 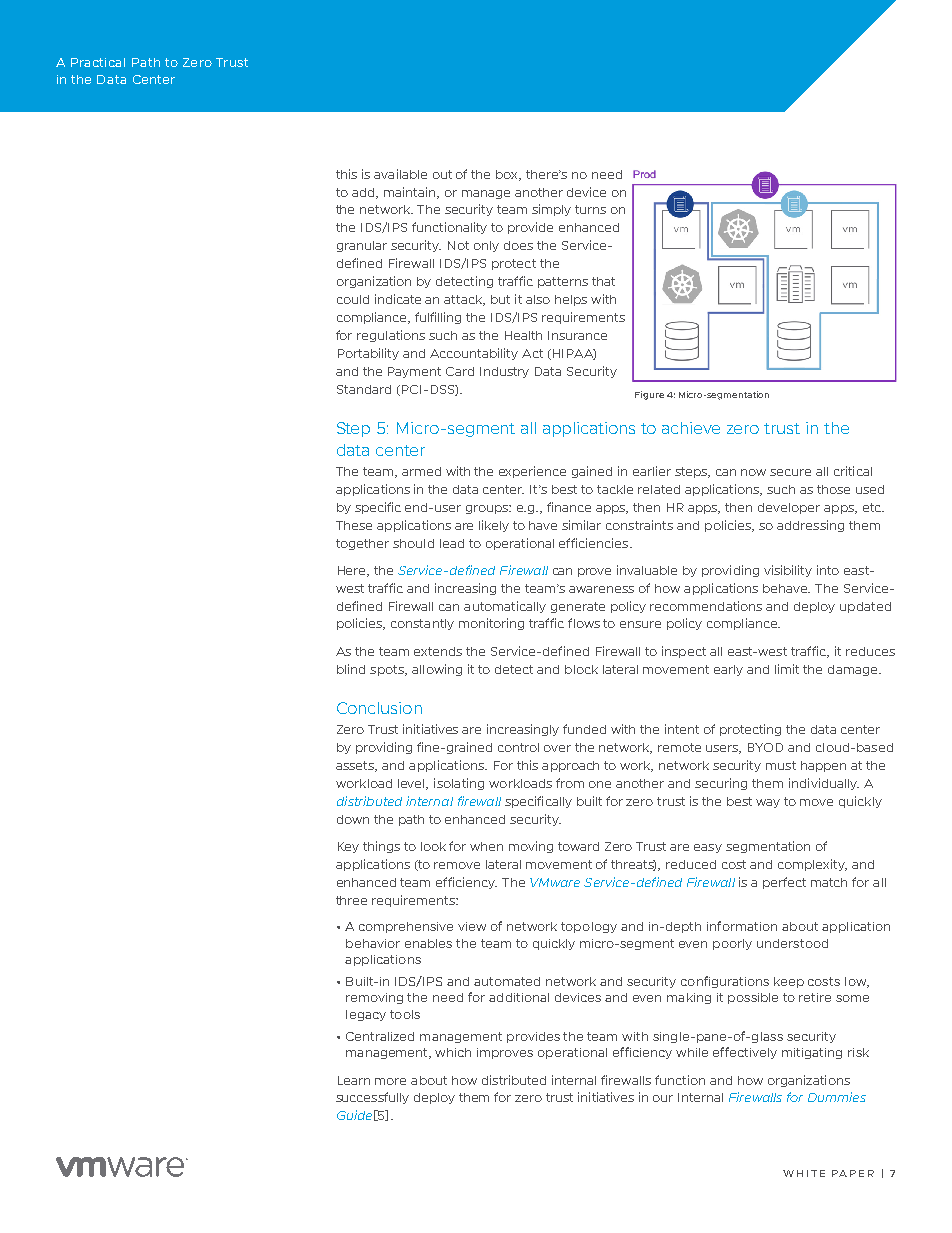 What do you see at coordinates (812, 1053) in the screenshot?
I see `mitigating` at bounding box center [812, 1053].
